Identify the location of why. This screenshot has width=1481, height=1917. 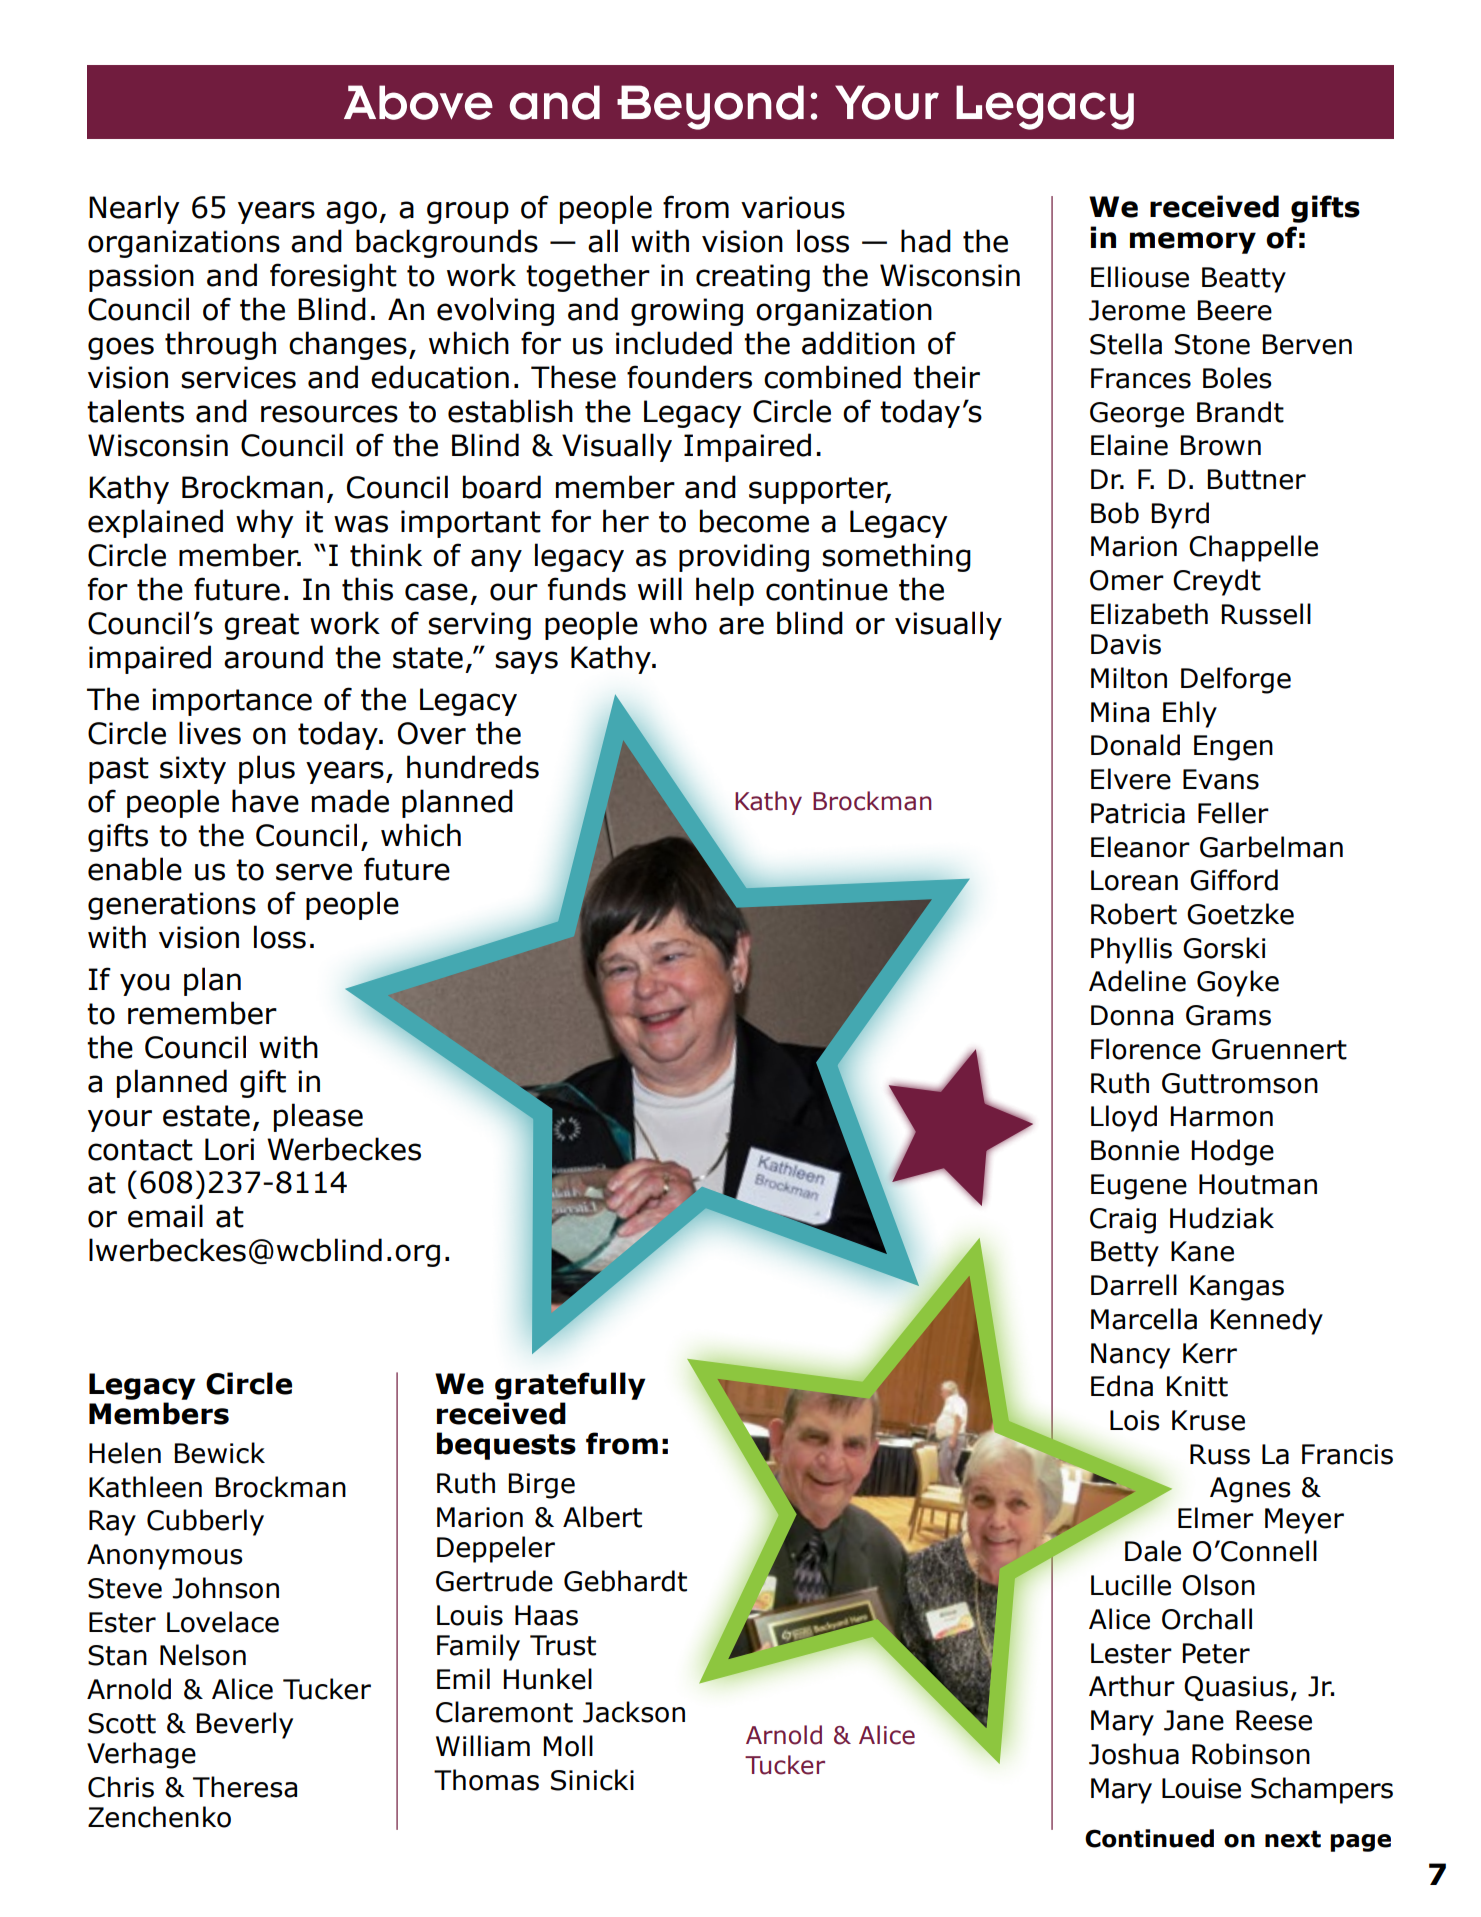
(265, 523).
